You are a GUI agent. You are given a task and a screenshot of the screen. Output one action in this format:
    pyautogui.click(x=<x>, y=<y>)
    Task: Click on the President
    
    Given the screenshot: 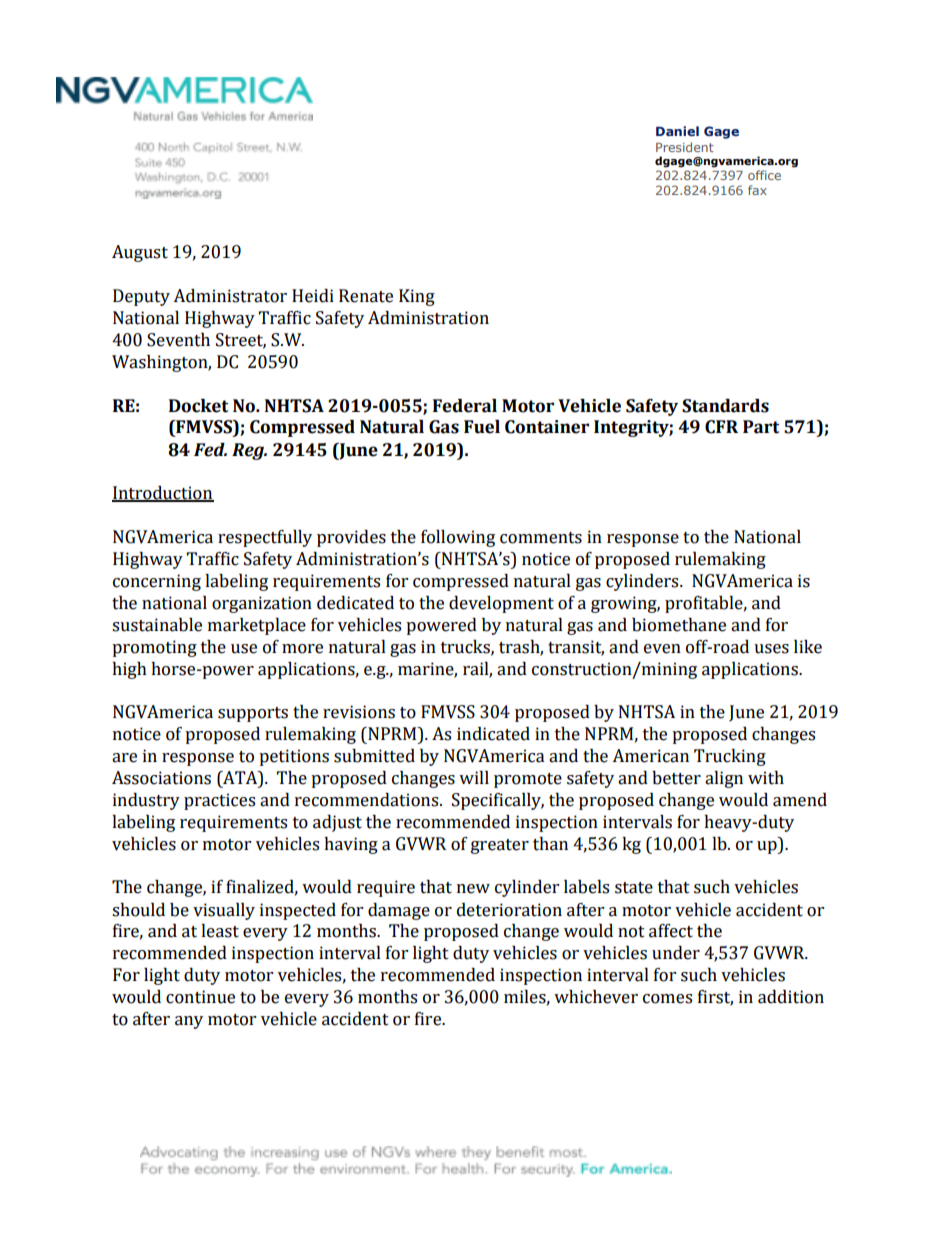 What is the action you would take?
    pyautogui.click(x=685, y=147)
